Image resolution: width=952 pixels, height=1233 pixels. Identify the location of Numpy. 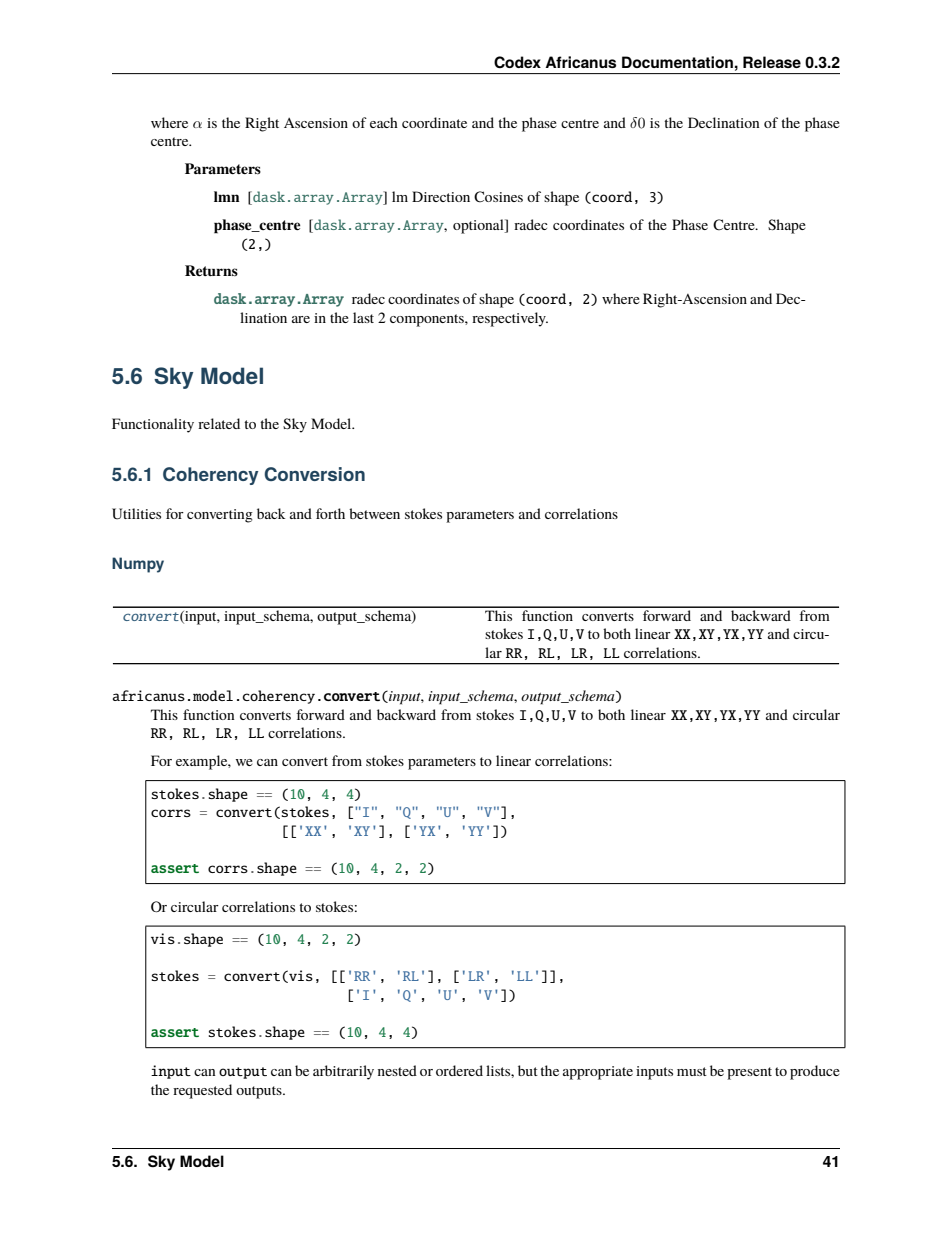
(138, 565).
